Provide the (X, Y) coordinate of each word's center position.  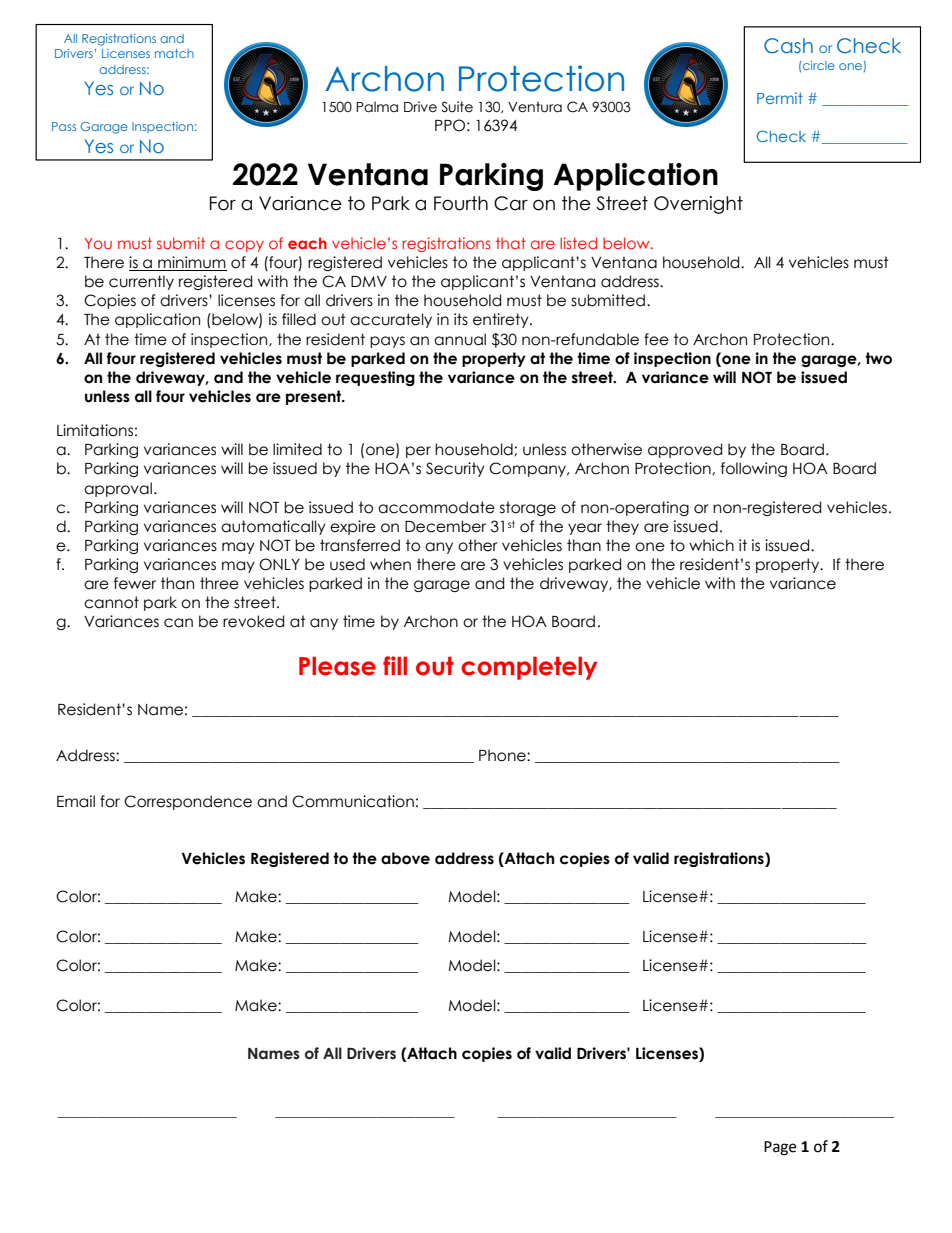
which (711, 545)
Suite (457, 107)
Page (780, 1148)
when (390, 564)
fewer (135, 583)
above (405, 858)
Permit (780, 98)
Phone (503, 755)
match (174, 53)
